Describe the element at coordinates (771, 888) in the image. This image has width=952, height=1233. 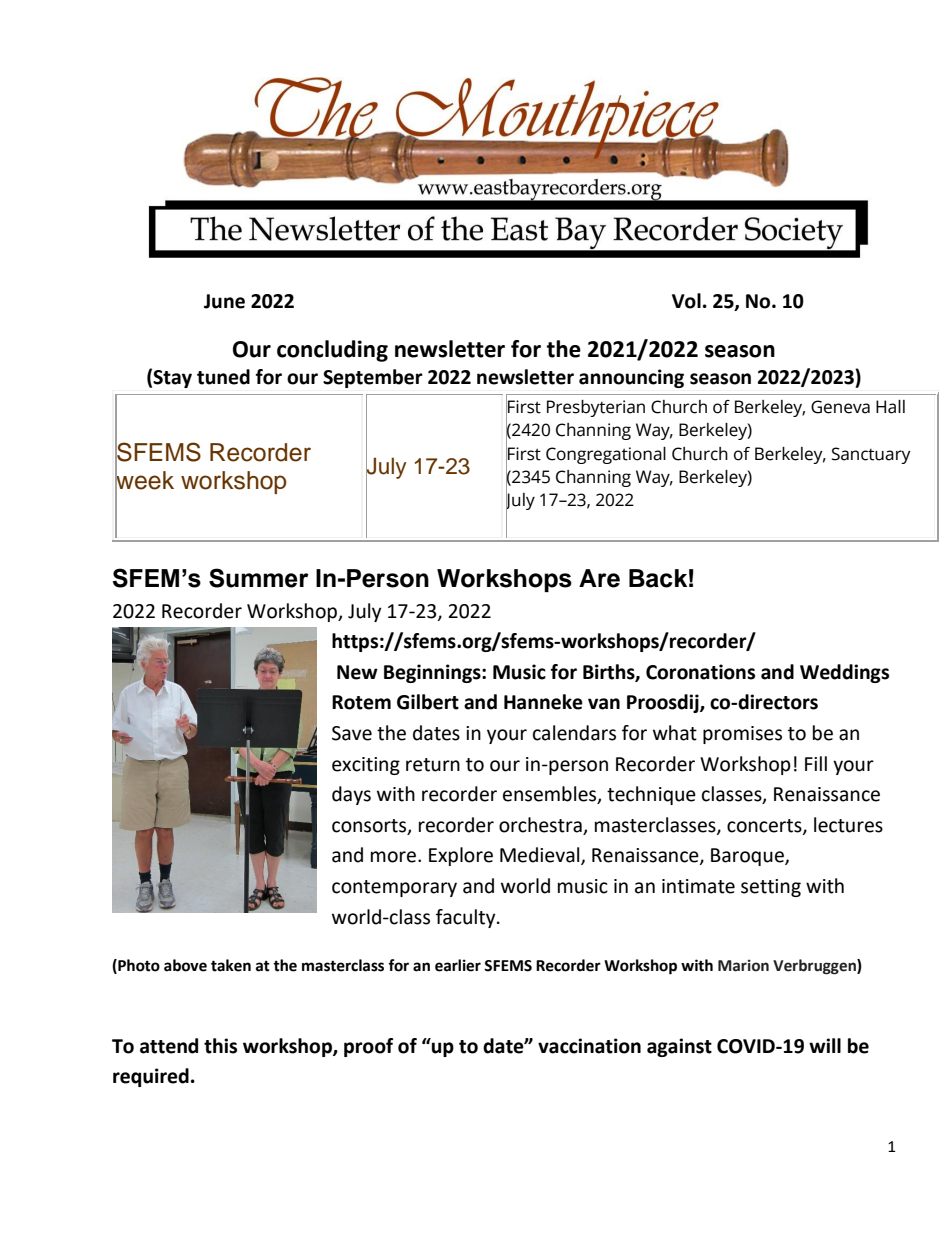
I see `setting` at that location.
